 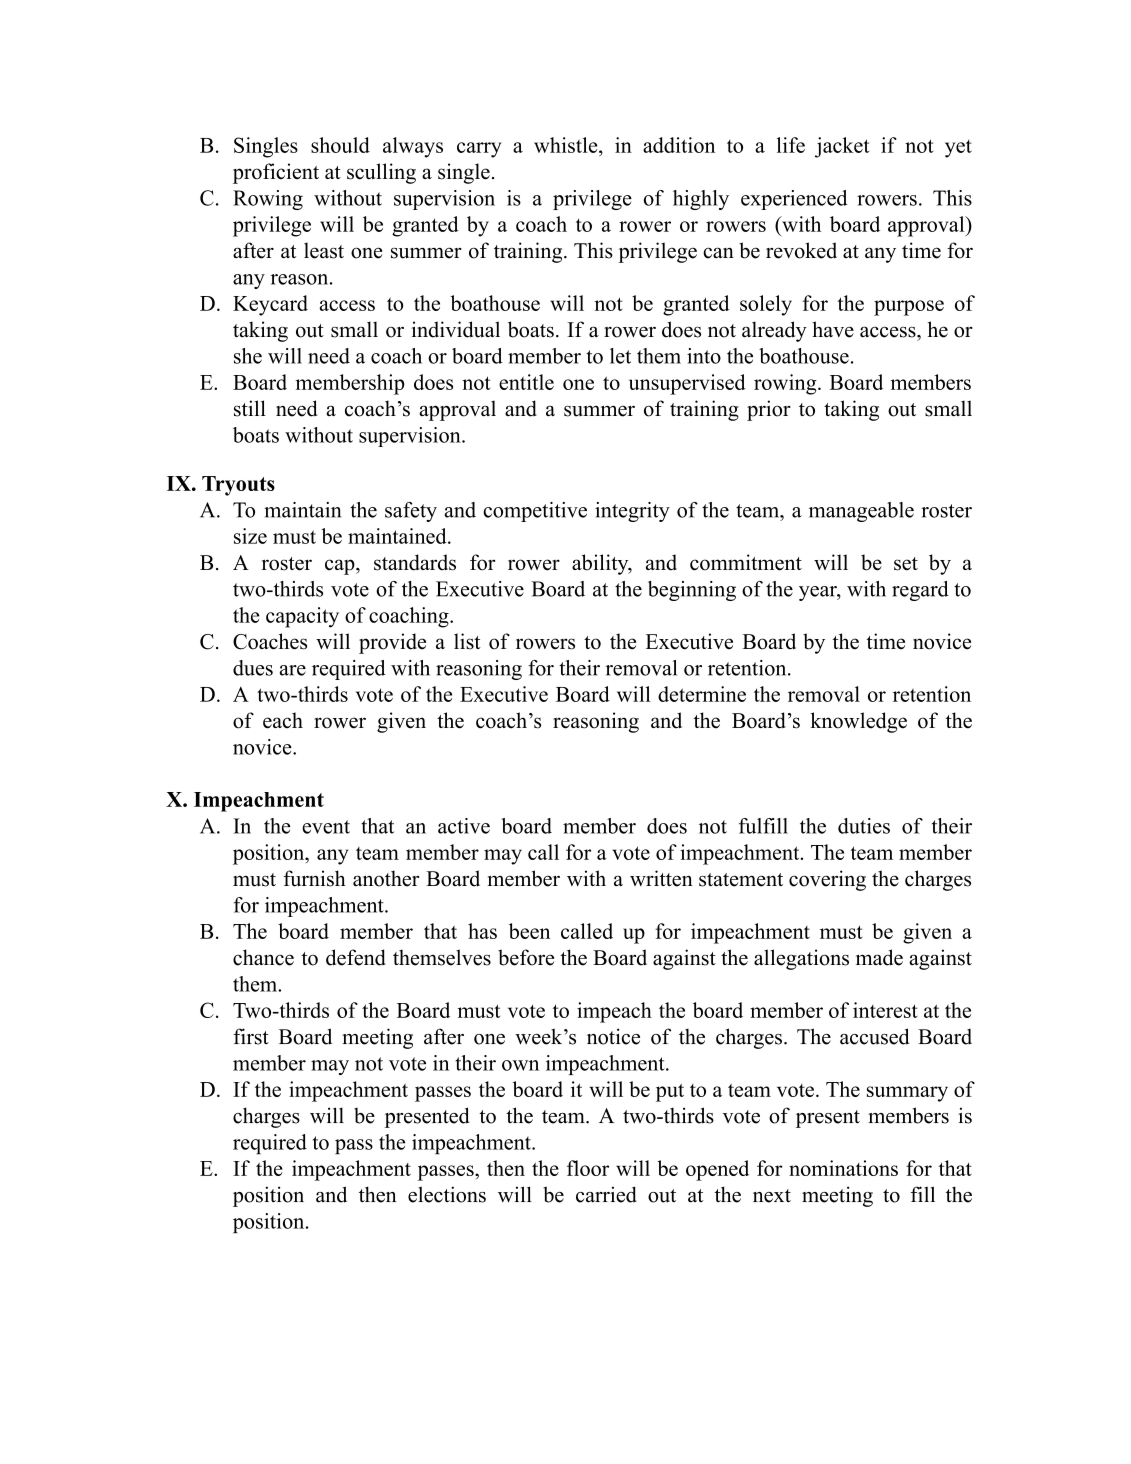 I want to click on jacket, so click(x=842, y=147).
